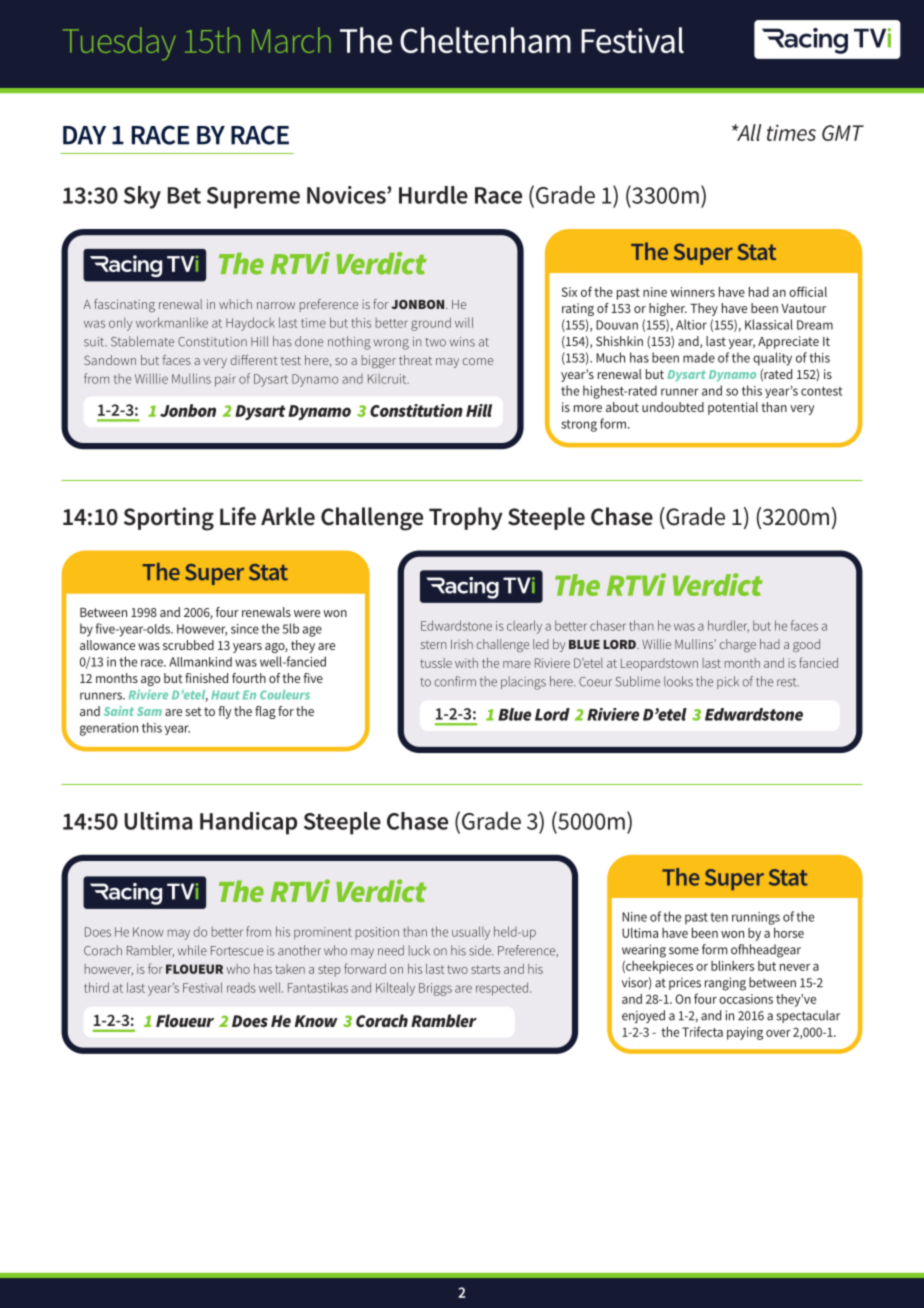 The height and width of the screenshot is (1308, 924). I want to click on reads, so click(241, 988).
